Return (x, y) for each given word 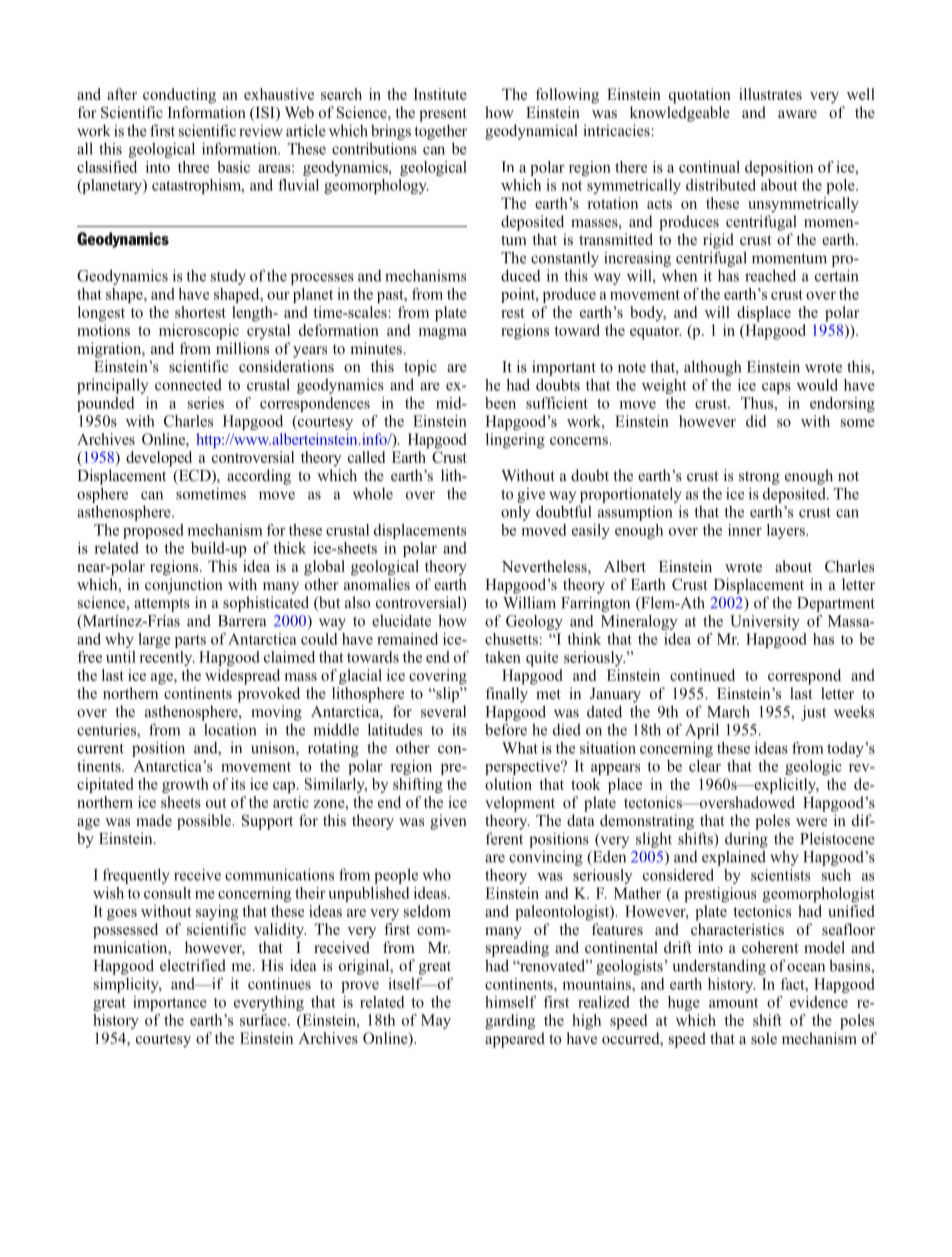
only (515, 513)
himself (510, 1002)
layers (787, 531)
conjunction (184, 586)
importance (170, 1003)
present (443, 115)
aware (797, 114)
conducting (179, 96)
